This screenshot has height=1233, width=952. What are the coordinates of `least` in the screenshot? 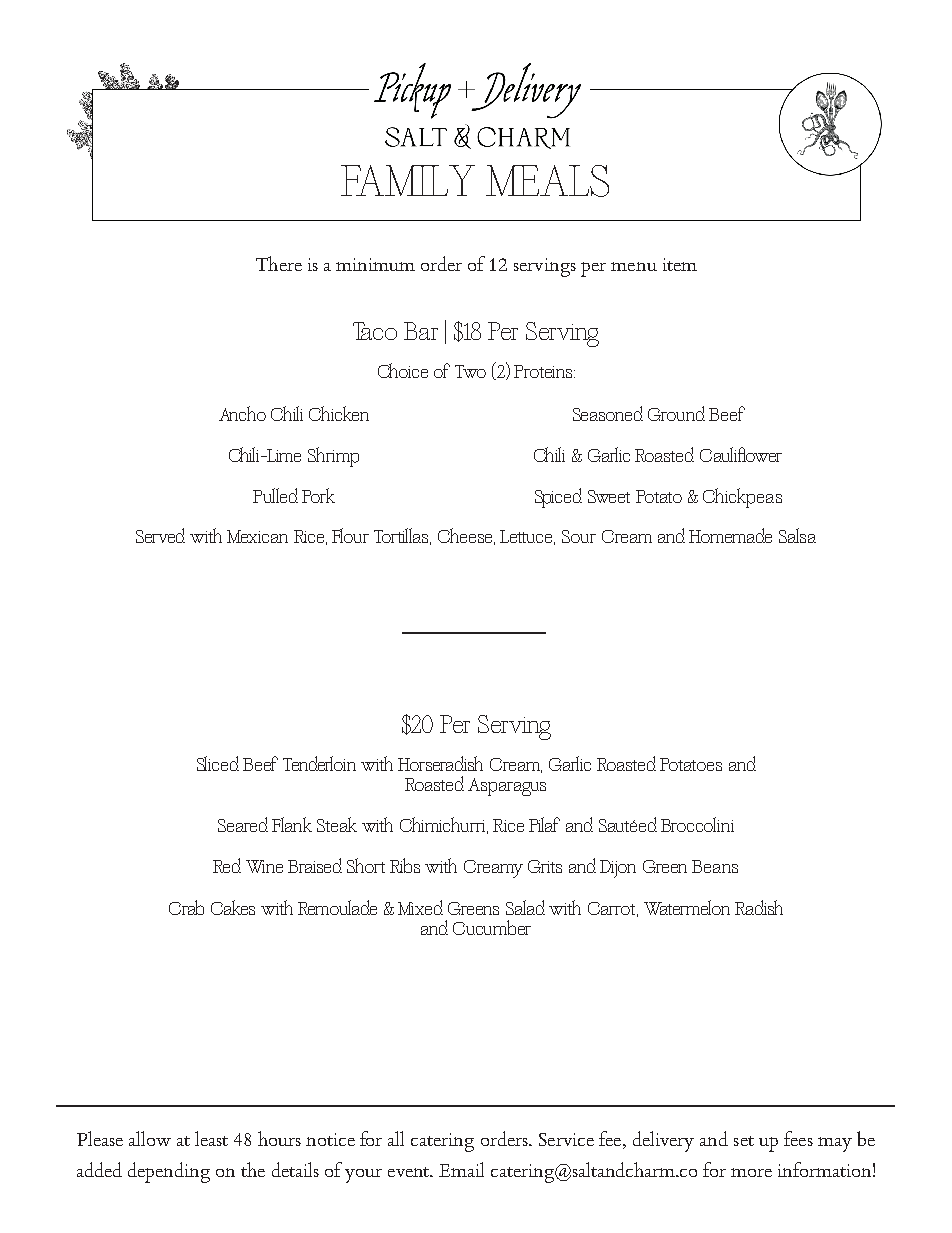 It's located at (211, 1138).
